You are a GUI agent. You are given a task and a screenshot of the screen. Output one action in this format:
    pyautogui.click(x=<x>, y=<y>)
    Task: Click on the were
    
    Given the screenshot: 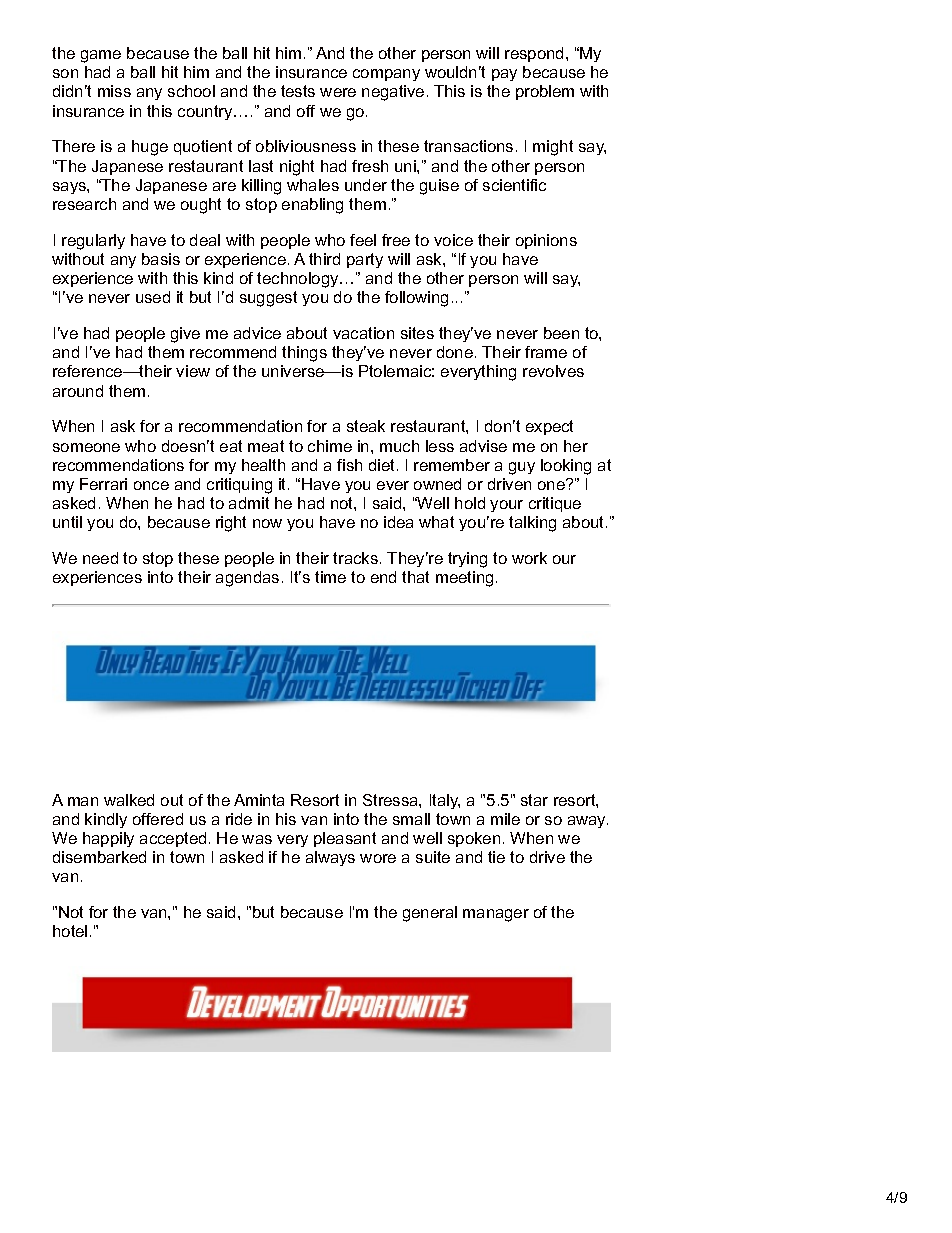 What is the action you would take?
    pyautogui.click(x=338, y=92)
